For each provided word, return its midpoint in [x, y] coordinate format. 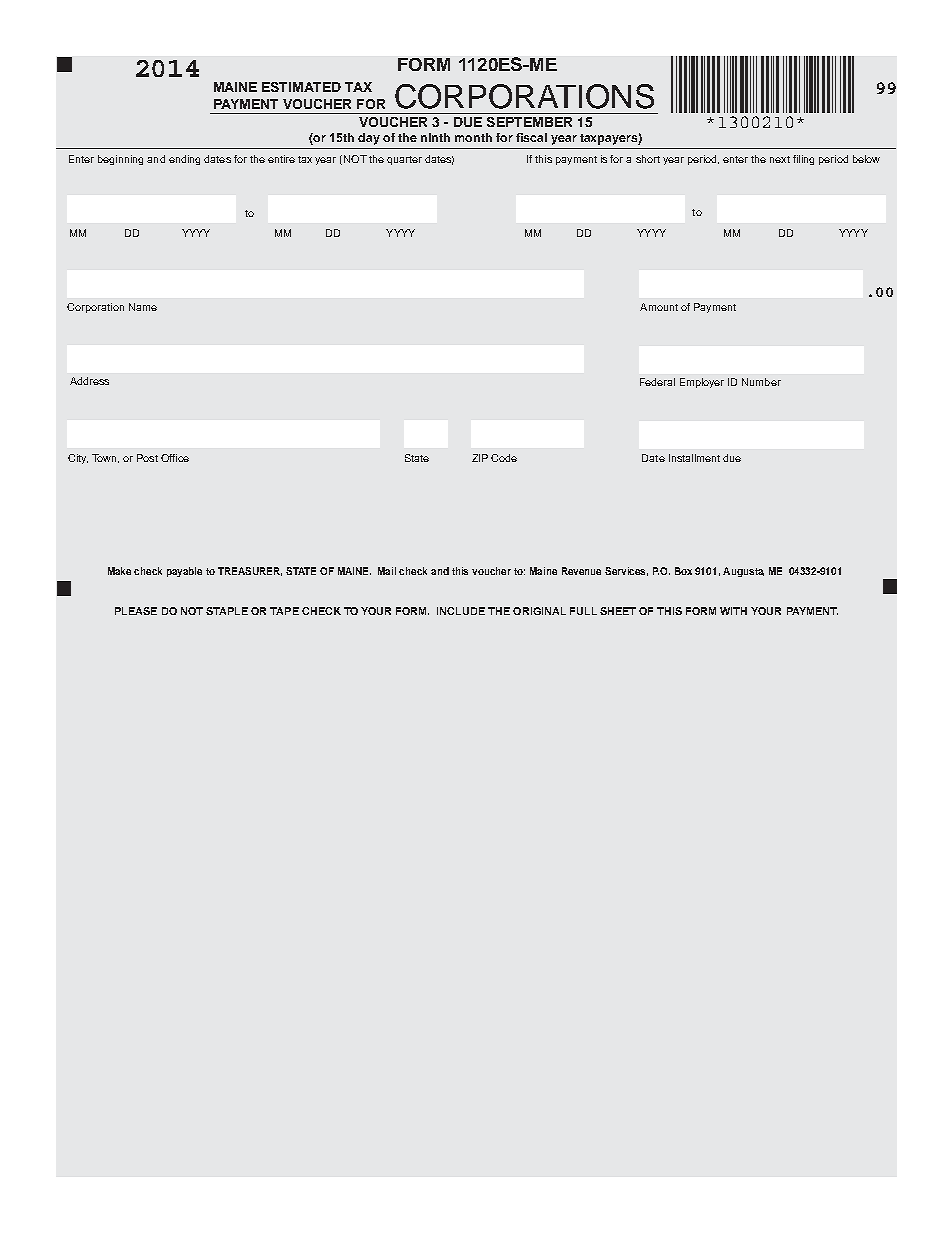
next [780, 159]
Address [89, 381]
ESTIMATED [301, 87]
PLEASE [136, 611]
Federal [657, 382]
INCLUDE [461, 611]
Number [761, 382]
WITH [733, 611]
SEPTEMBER [529, 122]
